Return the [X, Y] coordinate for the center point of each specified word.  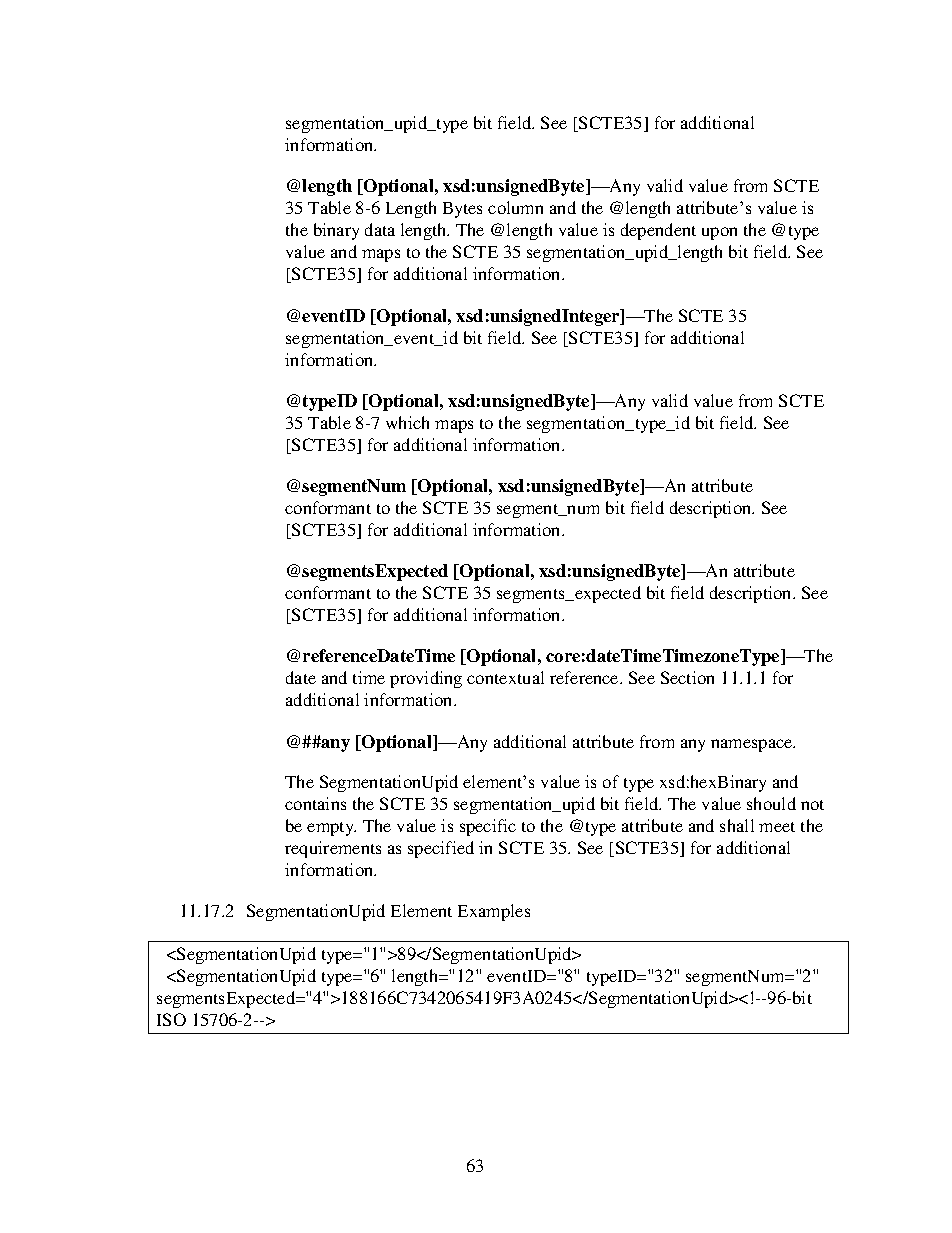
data [380, 229]
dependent [658, 231]
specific [488, 827]
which [407, 422]
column [515, 207]
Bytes [462, 210]
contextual [505, 677]
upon [719, 233]
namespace [753, 745]
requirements [333, 849]
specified [441, 849]
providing [426, 679]
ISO [171, 1019]
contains [315, 803]
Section [687, 677]
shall [737, 825]
